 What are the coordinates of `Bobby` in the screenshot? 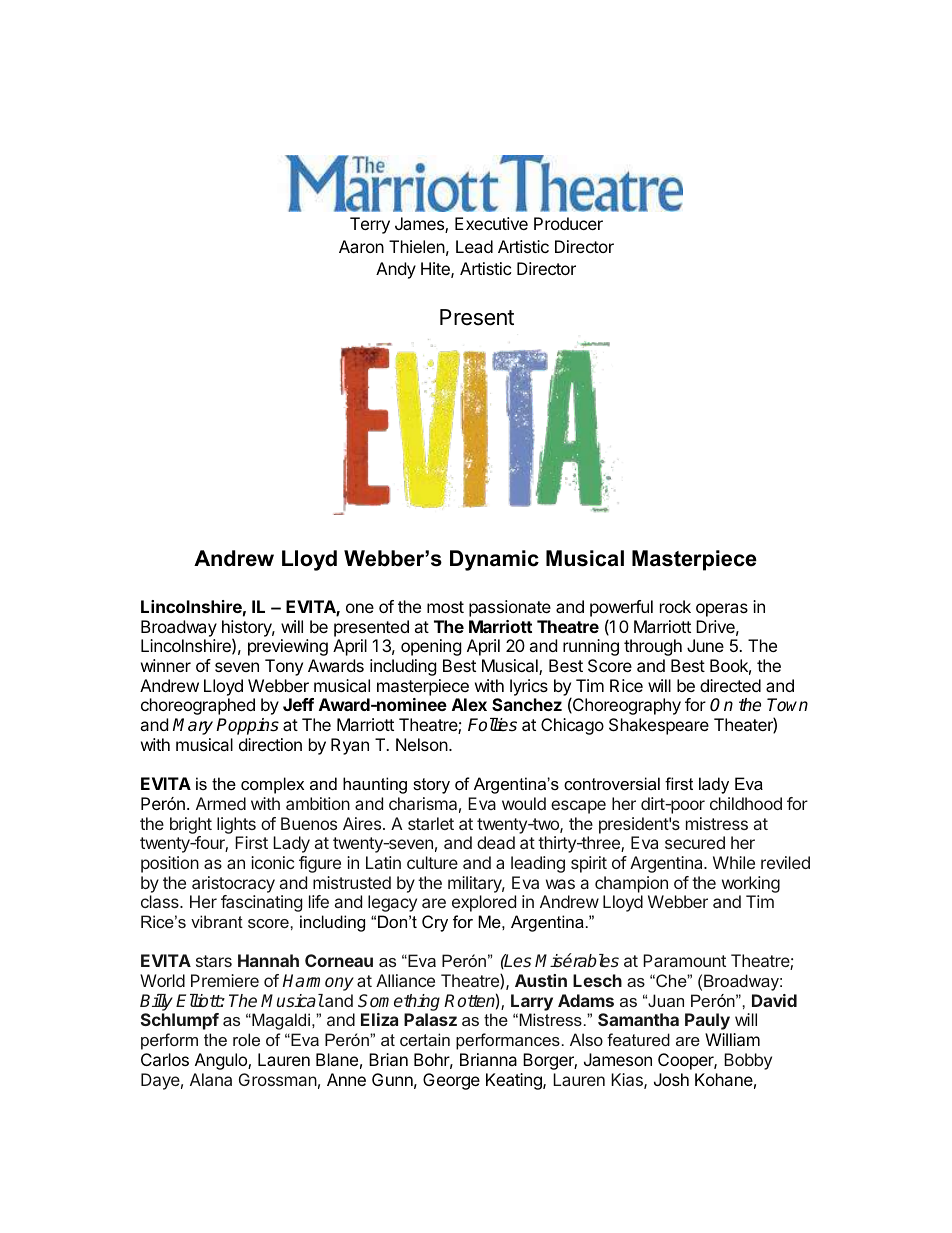 It's located at (748, 1061).
